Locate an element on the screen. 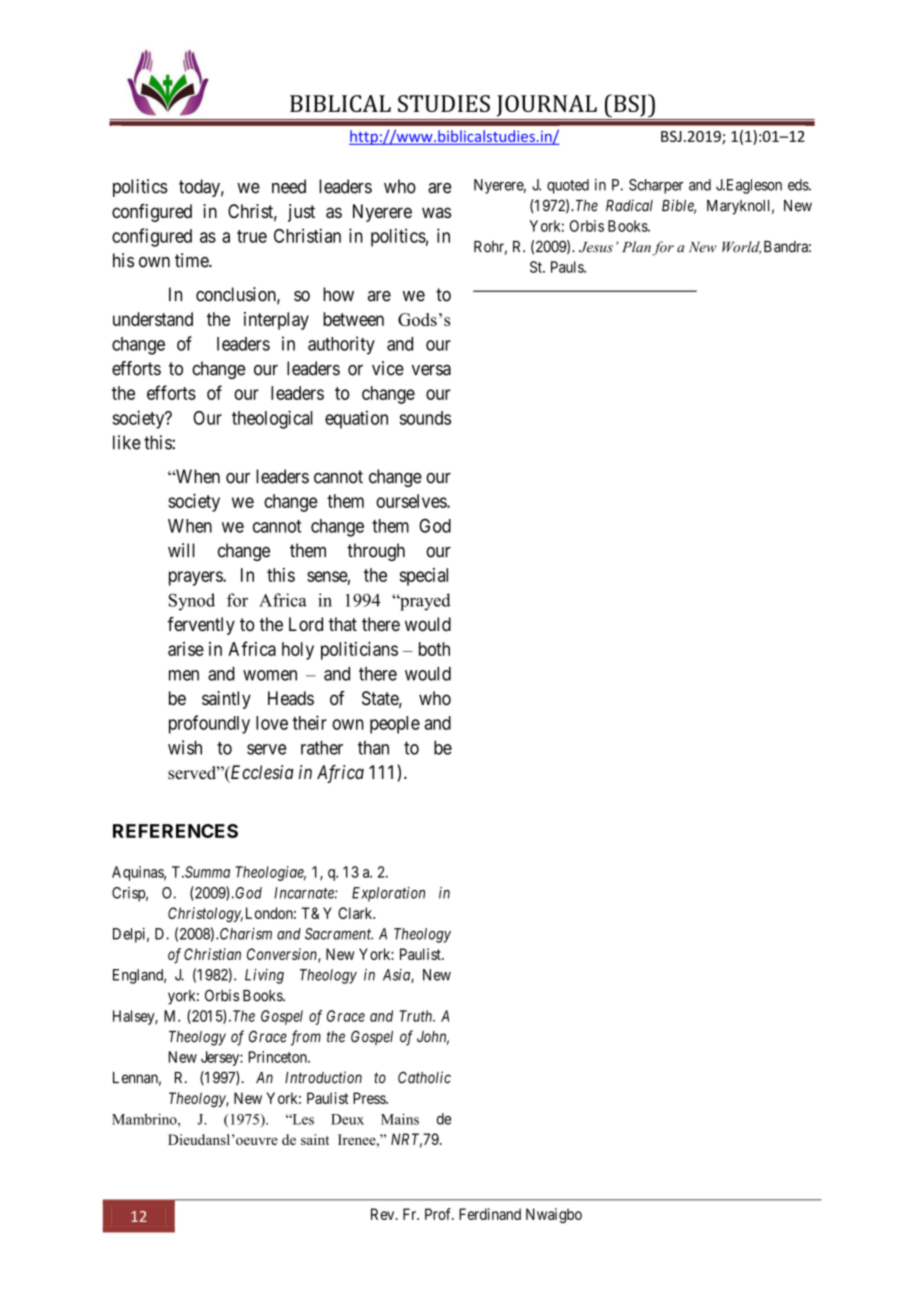 Image resolution: width=924 pixels, height=1308 pixels. Princeton is located at coordinates (279, 1057).
